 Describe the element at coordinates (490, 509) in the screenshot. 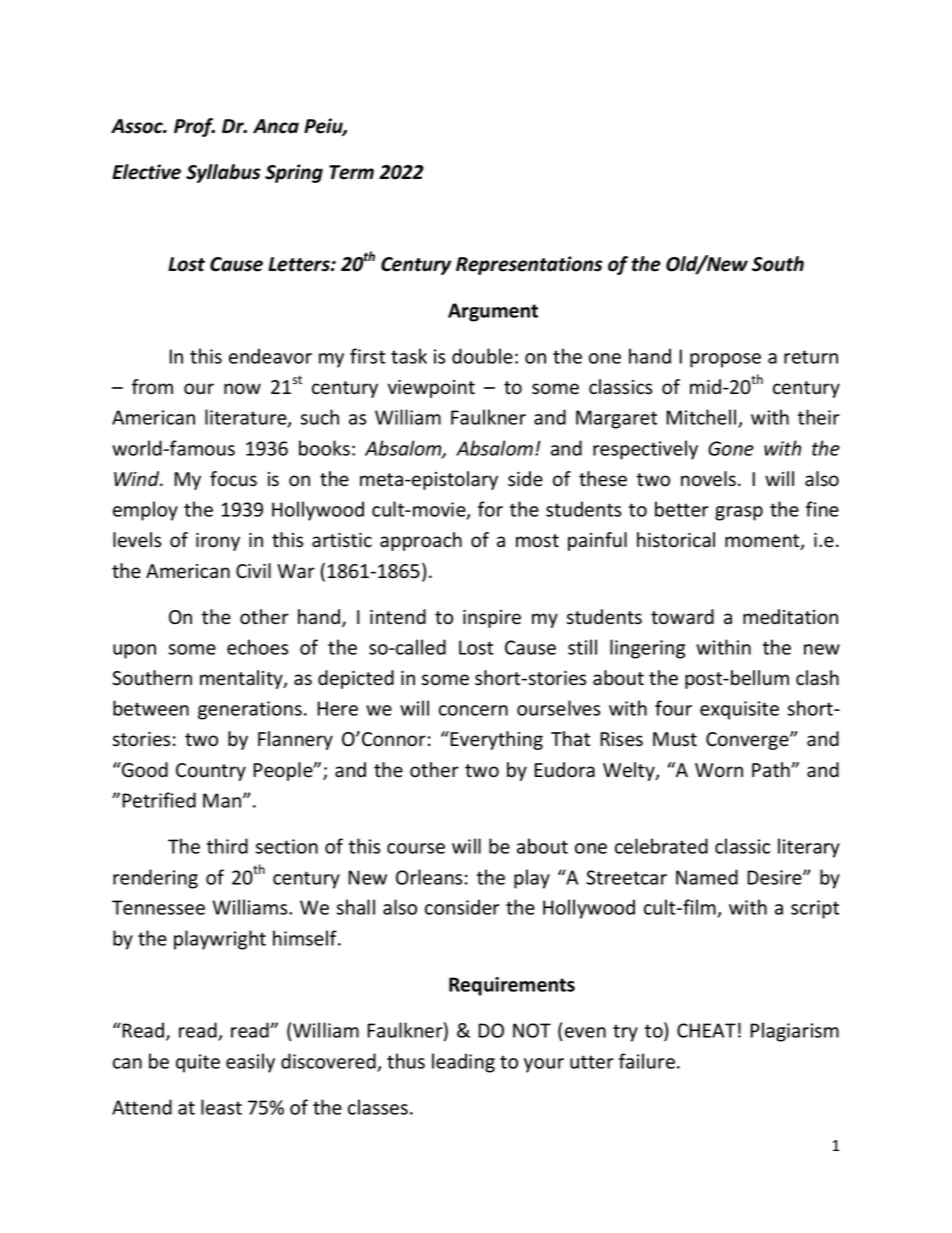

I see `for` at that location.
